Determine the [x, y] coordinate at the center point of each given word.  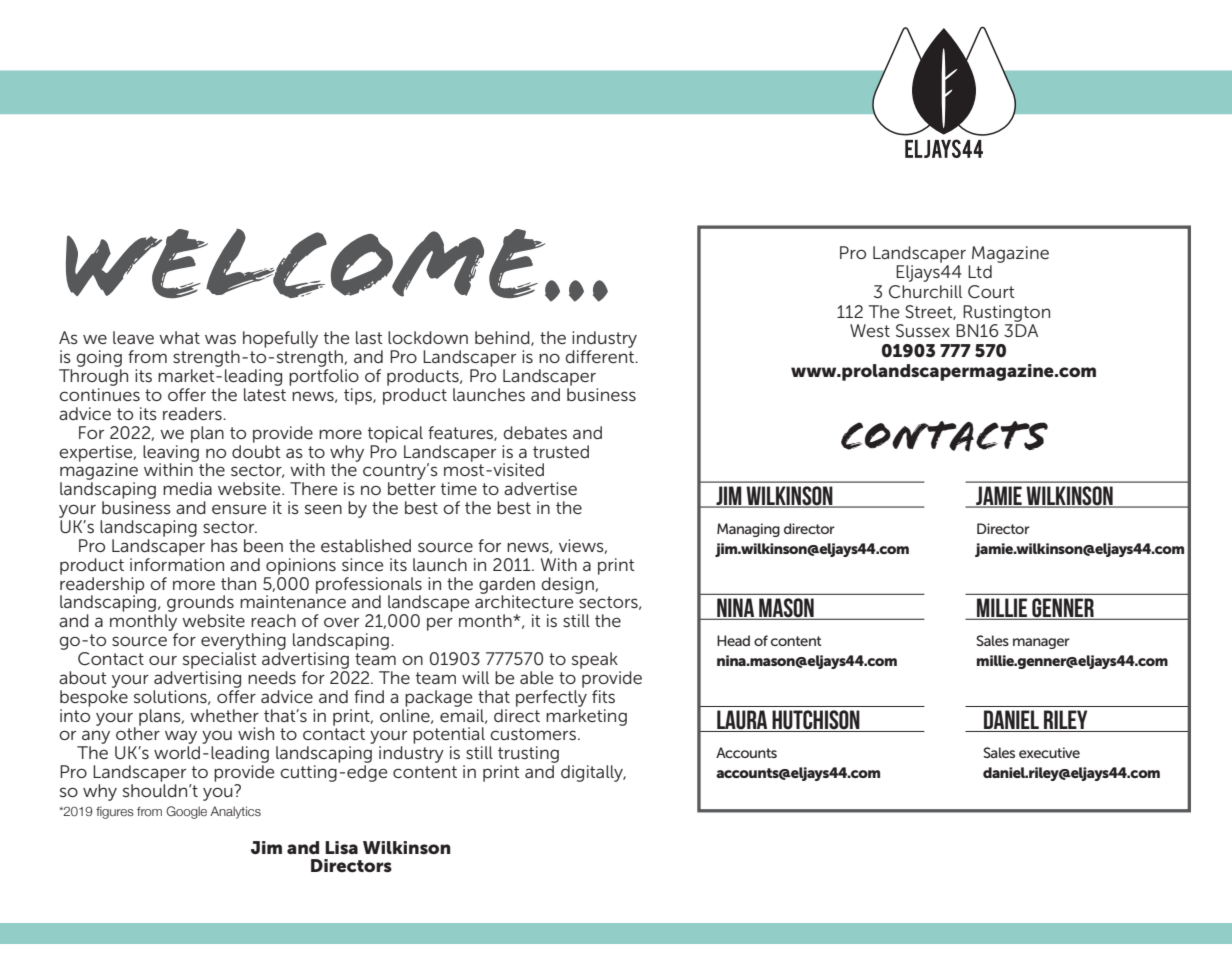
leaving [171, 453]
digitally [593, 773]
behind [503, 338]
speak [595, 660]
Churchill [925, 292]
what [179, 337]
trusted [561, 451]
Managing [748, 530]
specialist [220, 660]
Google [186, 812]
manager [1041, 643]
